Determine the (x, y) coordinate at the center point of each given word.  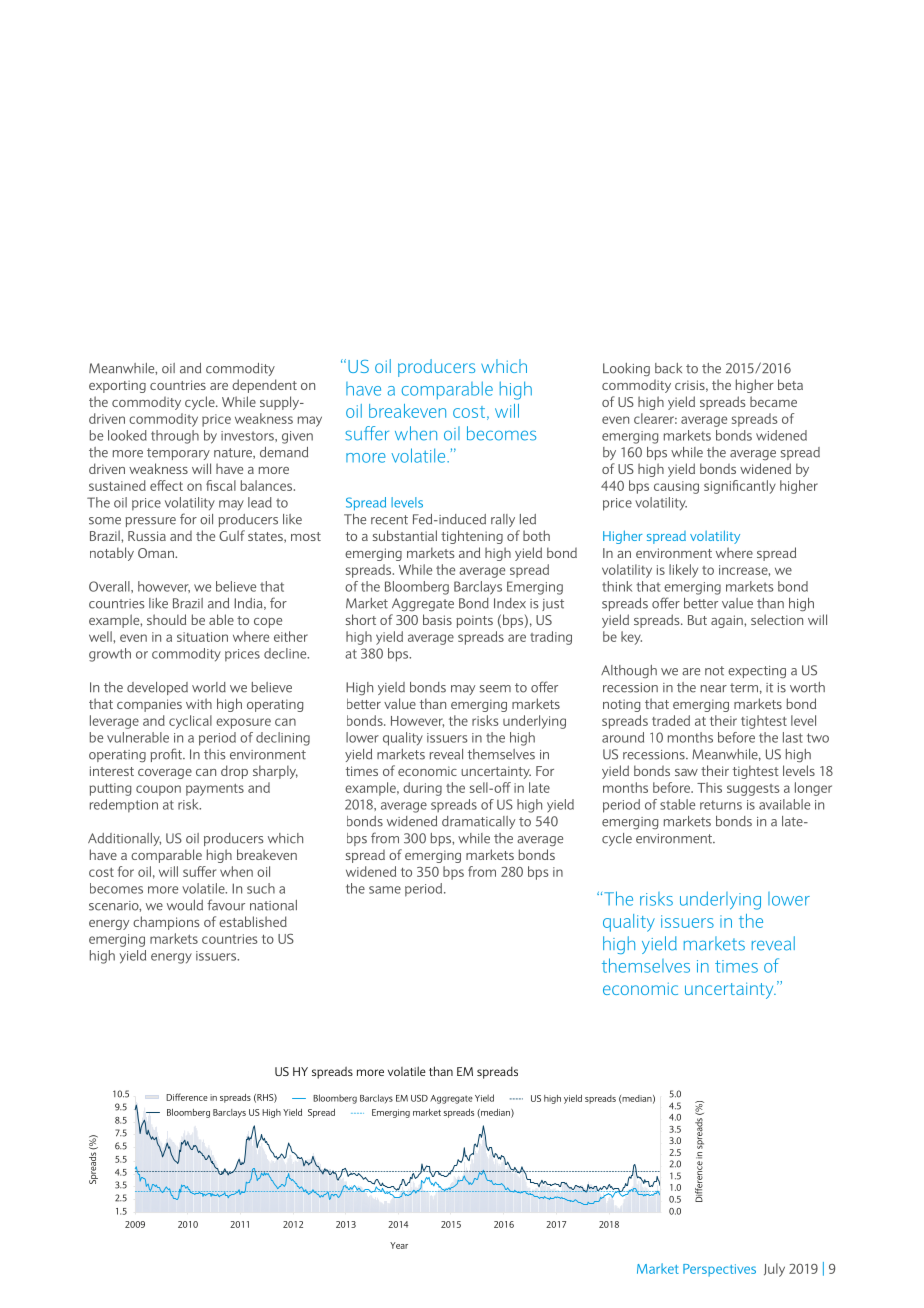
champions (166, 923)
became (773, 401)
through (175, 437)
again (728, 621)
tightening (472, 537)
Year (399, 1245)
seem (495, 689)
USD (419, 1098)
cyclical (190, 722)
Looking (626, 370)
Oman (157, 553)
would (185, 905)
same (385, 890)
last (793, 737)
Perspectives (719, 1270)
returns (721, 805)
